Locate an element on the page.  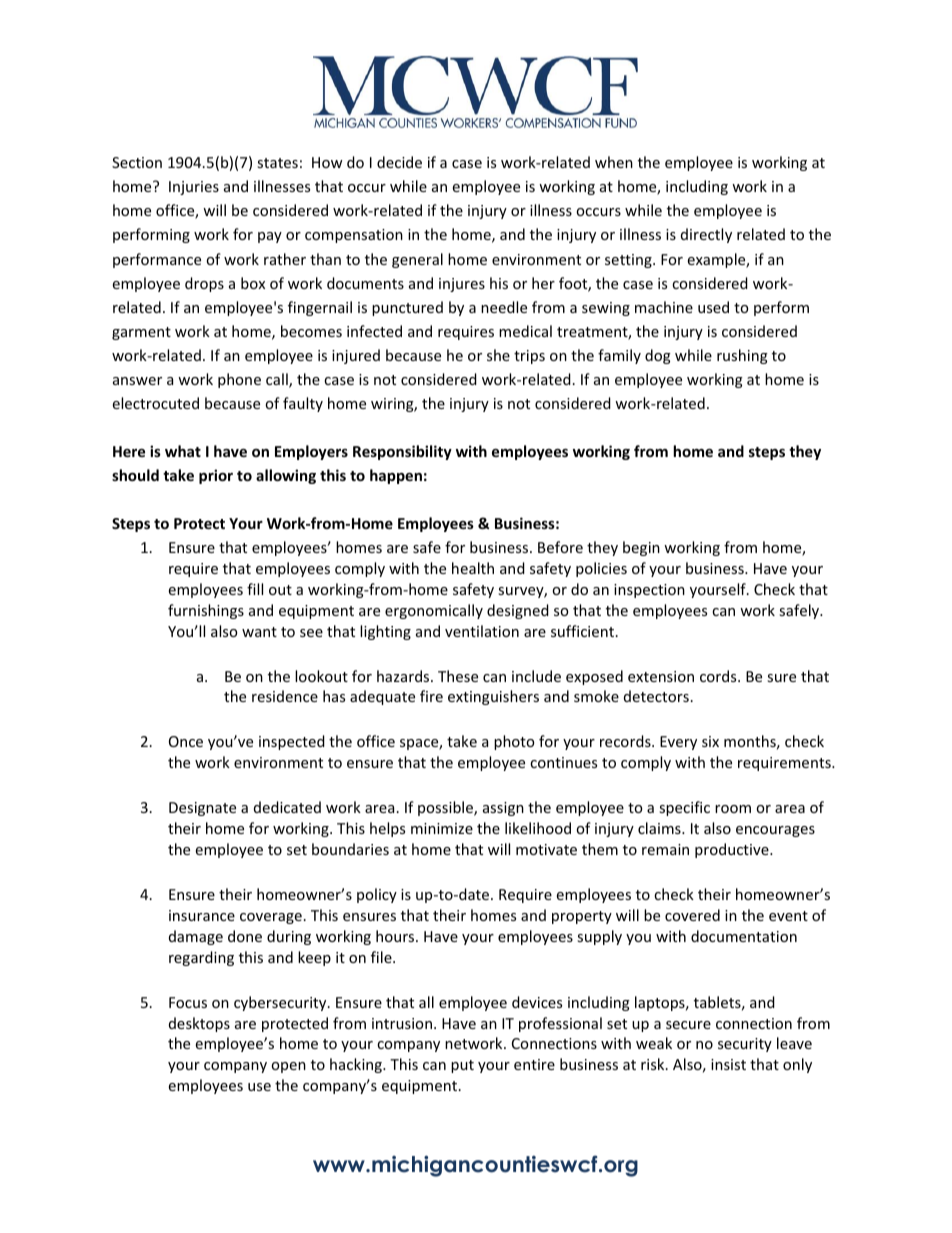
decide is located at coordinates (399, 162).
